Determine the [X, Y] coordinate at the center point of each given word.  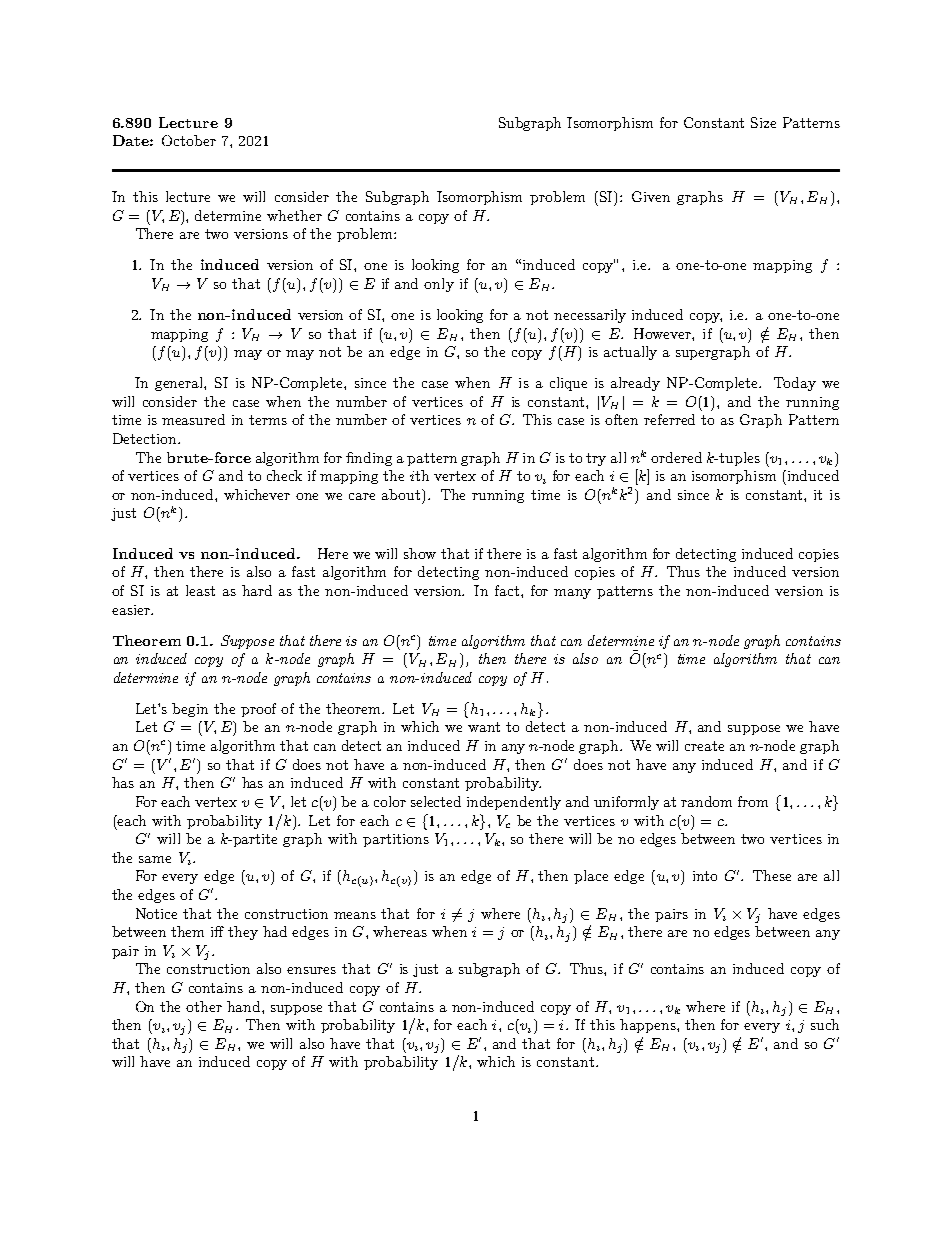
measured [193, 419]
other [204, 1006]
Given [651, 196]
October [189, 140]
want [484, 727]
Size [763, 122]
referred [669, 419]
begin [190, 710]
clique [568, 384]
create [704, 746]
